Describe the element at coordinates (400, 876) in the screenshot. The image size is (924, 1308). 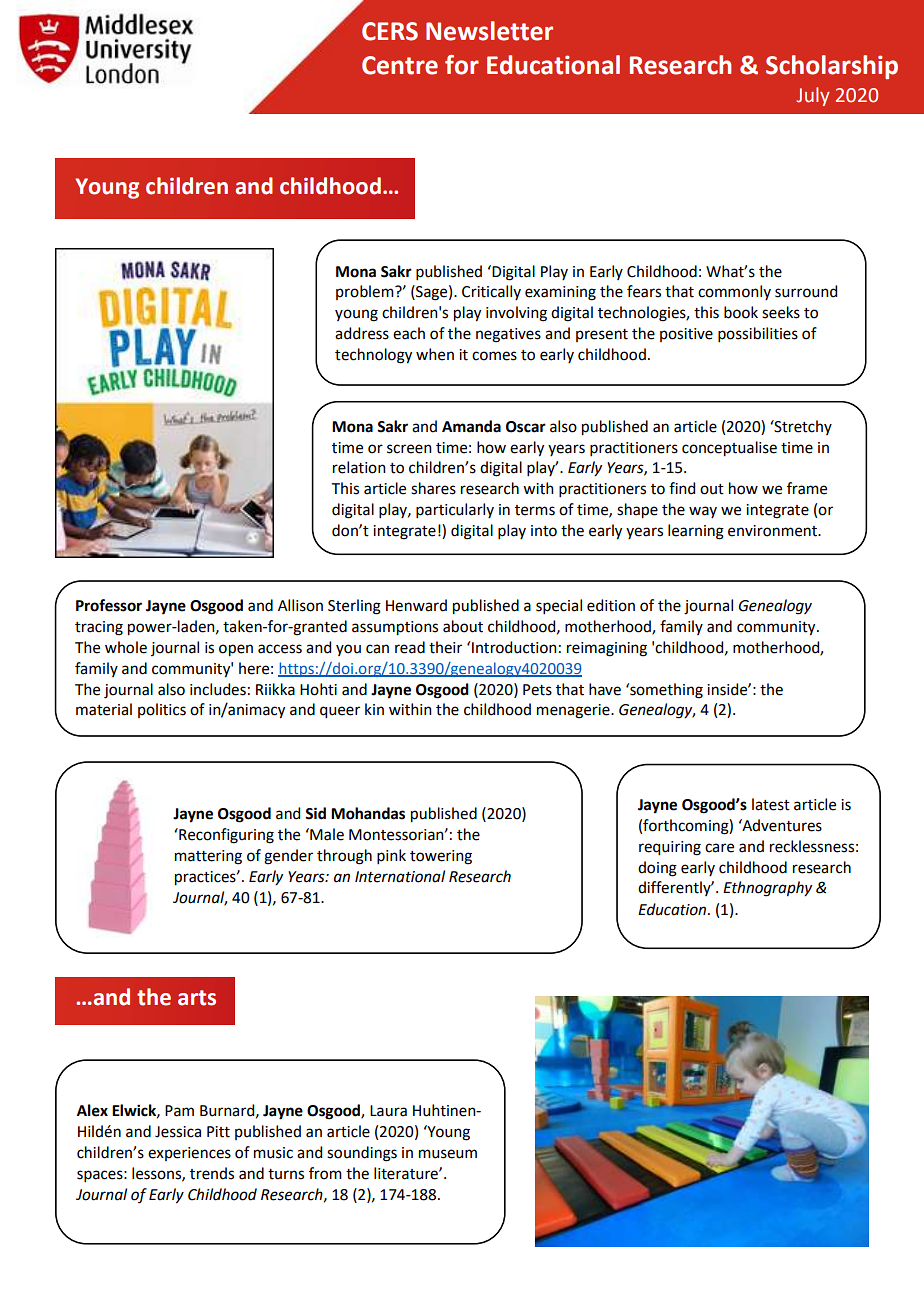
I see `International` at that location.
